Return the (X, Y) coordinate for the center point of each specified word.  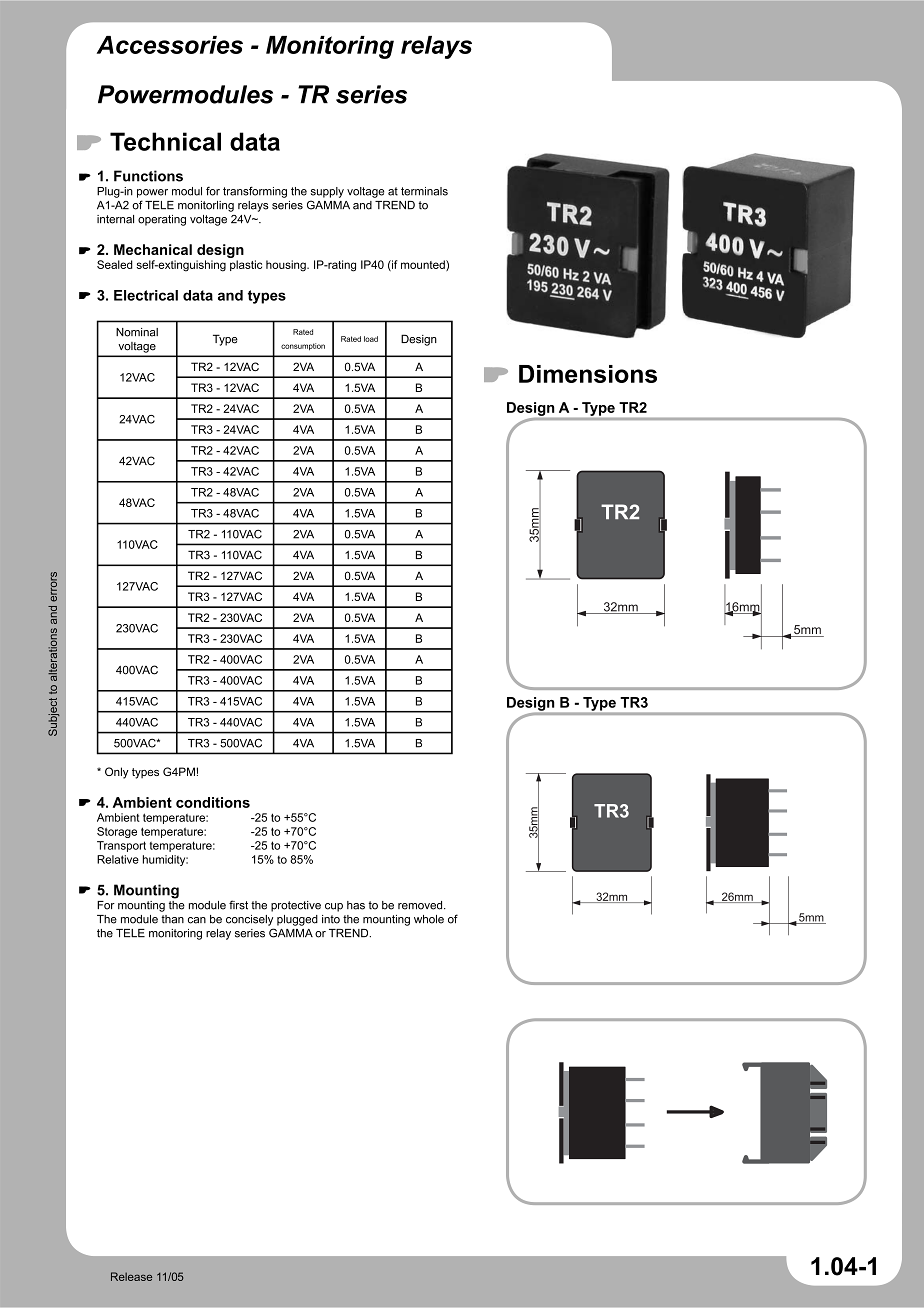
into (331, 919)
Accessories (170, 45)
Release (131, 1276)
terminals (424, 191)
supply (327, 192)
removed (421, 905)
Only (117, 773)
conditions (213, 802)
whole (429, 919)
